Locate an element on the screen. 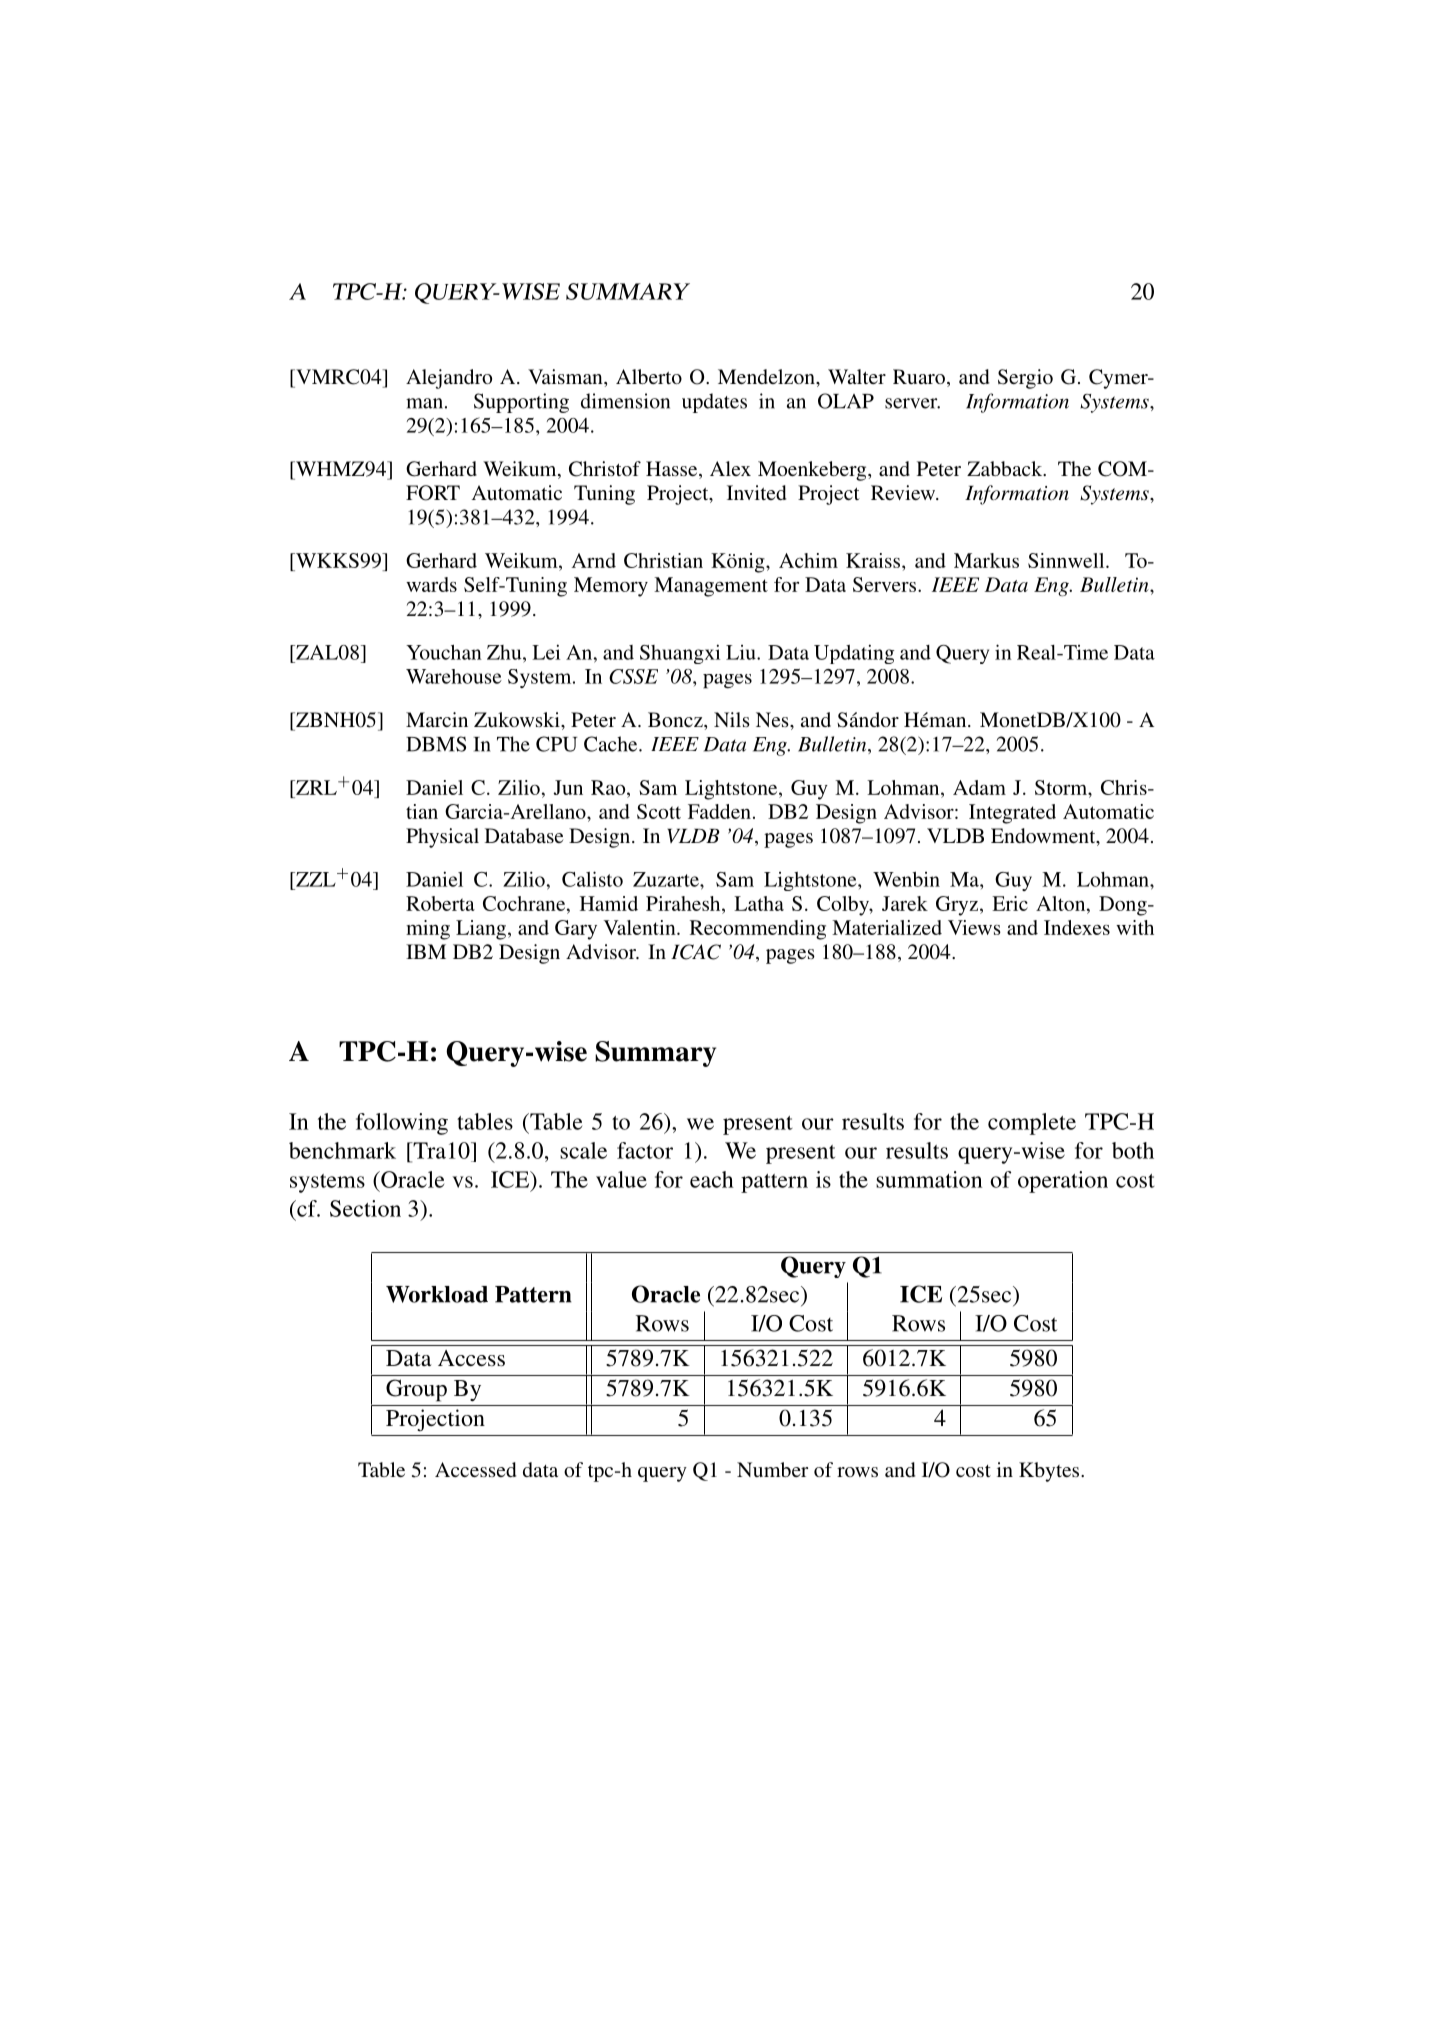 The width and height of the screenshot is (1443, 2041). Sergio is located at coordinates (1025, 379).
